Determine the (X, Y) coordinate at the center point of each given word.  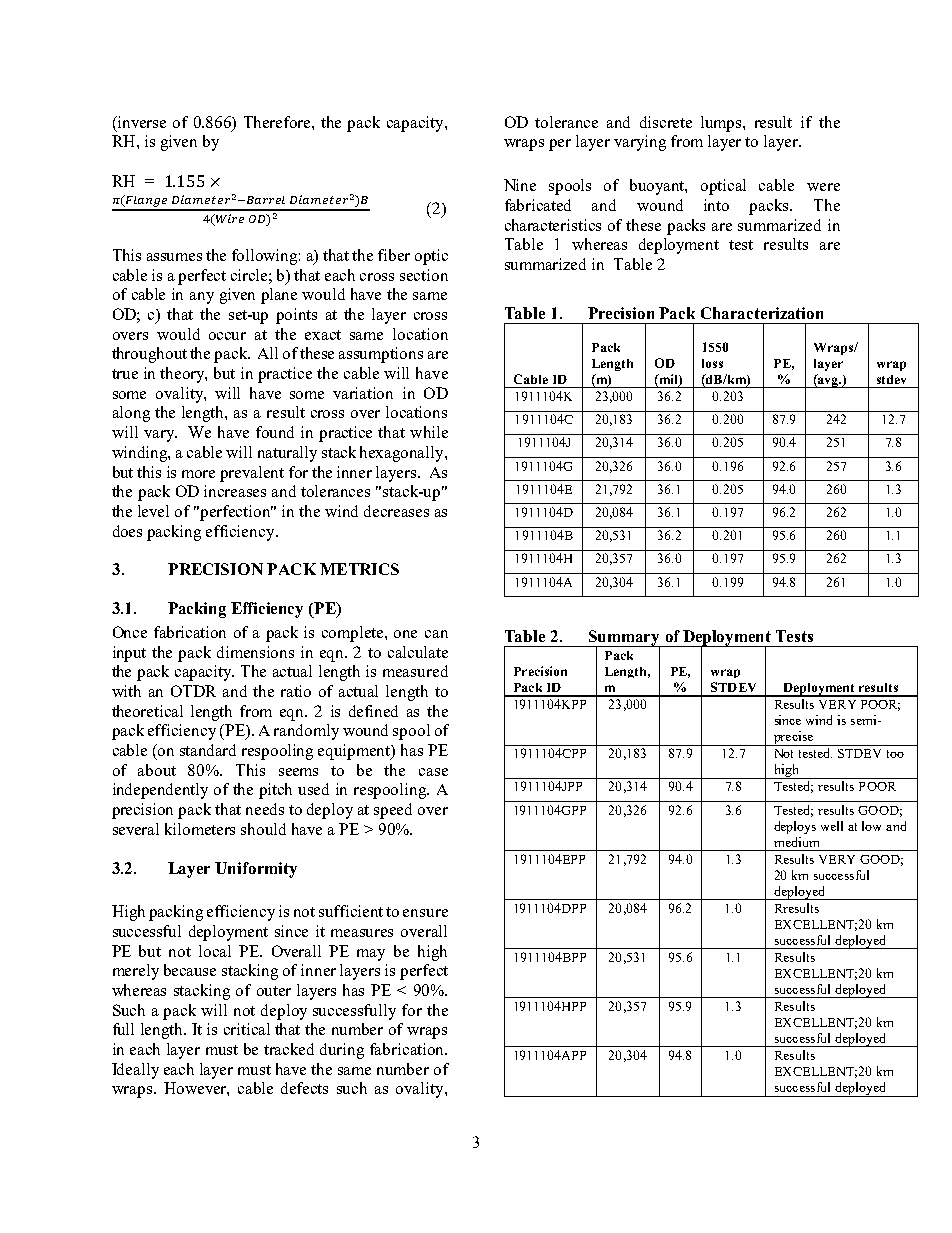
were (823, 187)
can (436, 634)
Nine (520, 185)
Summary (624, 639)
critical (247, 1029)
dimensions (255, 652)
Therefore (278, 122)
